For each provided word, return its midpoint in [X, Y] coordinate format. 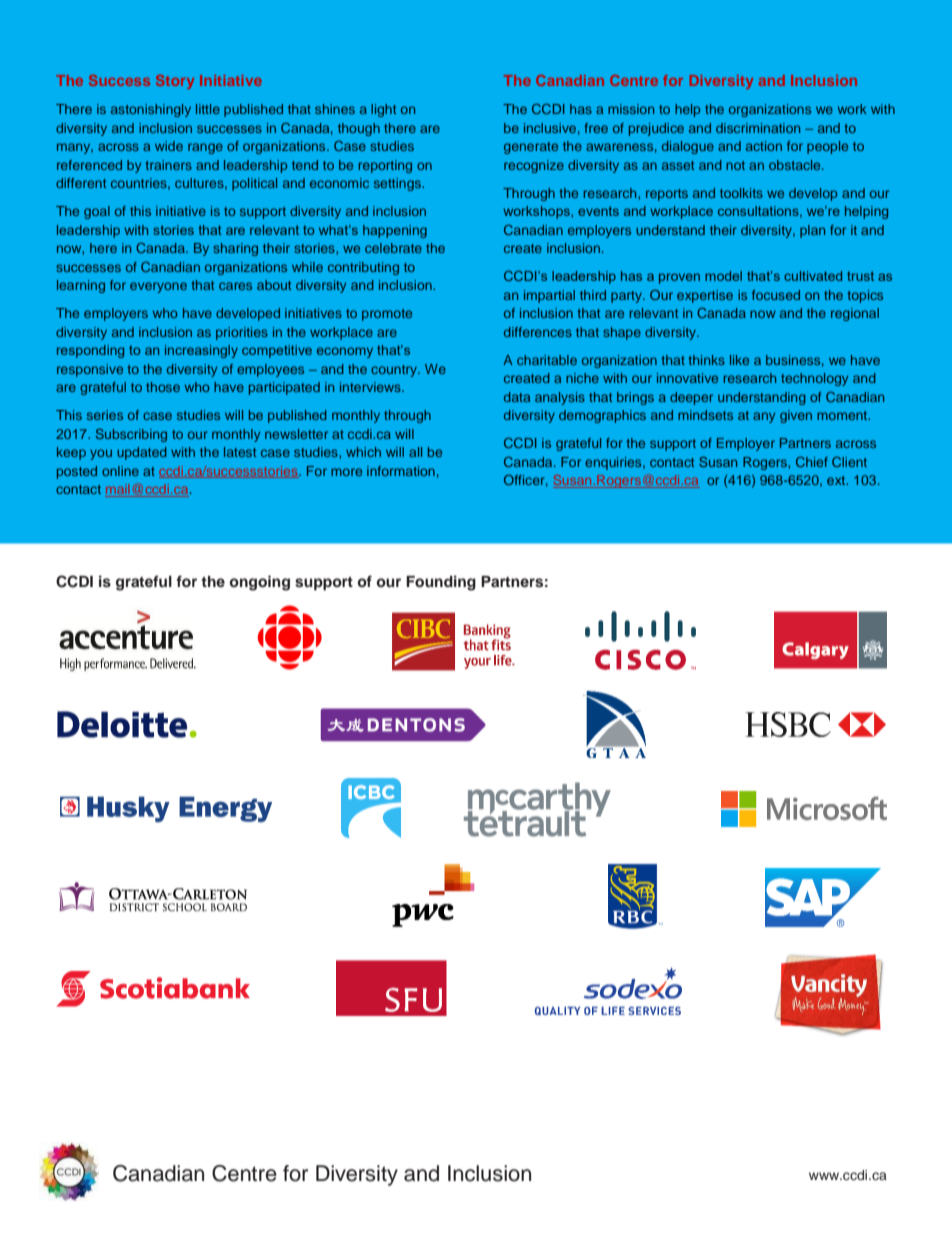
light [383, 110]
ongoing [259, 583]
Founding [441, 583]
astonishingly [151, 110]
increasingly [201, 351]
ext [837, 480]
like [739, 360]
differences [538, 332]
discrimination [758, 128]
